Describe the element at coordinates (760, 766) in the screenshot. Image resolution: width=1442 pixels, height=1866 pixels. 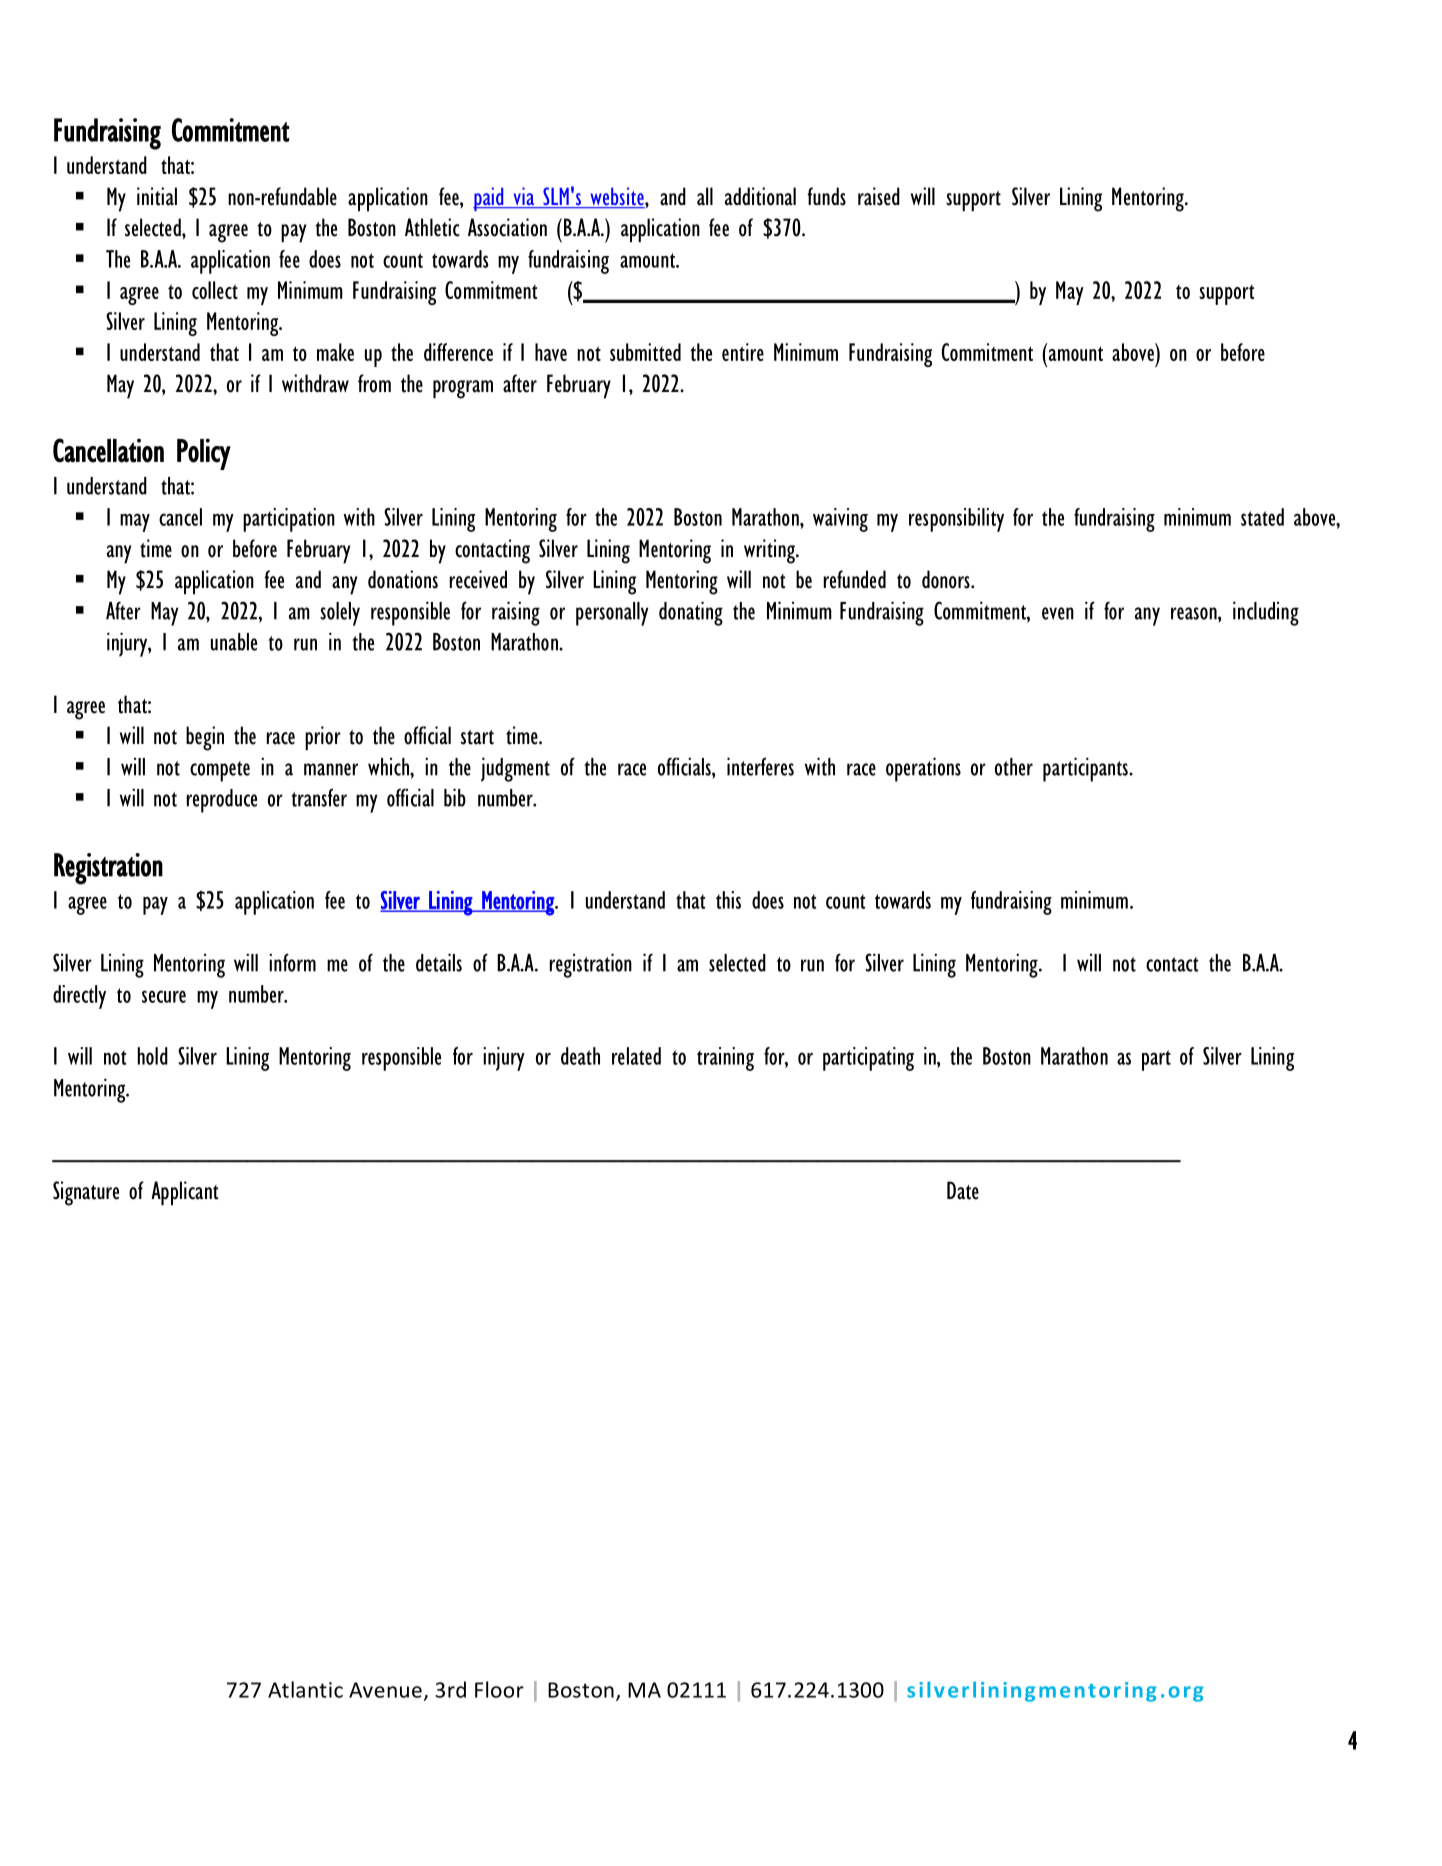
I see `interferes` at that location.
